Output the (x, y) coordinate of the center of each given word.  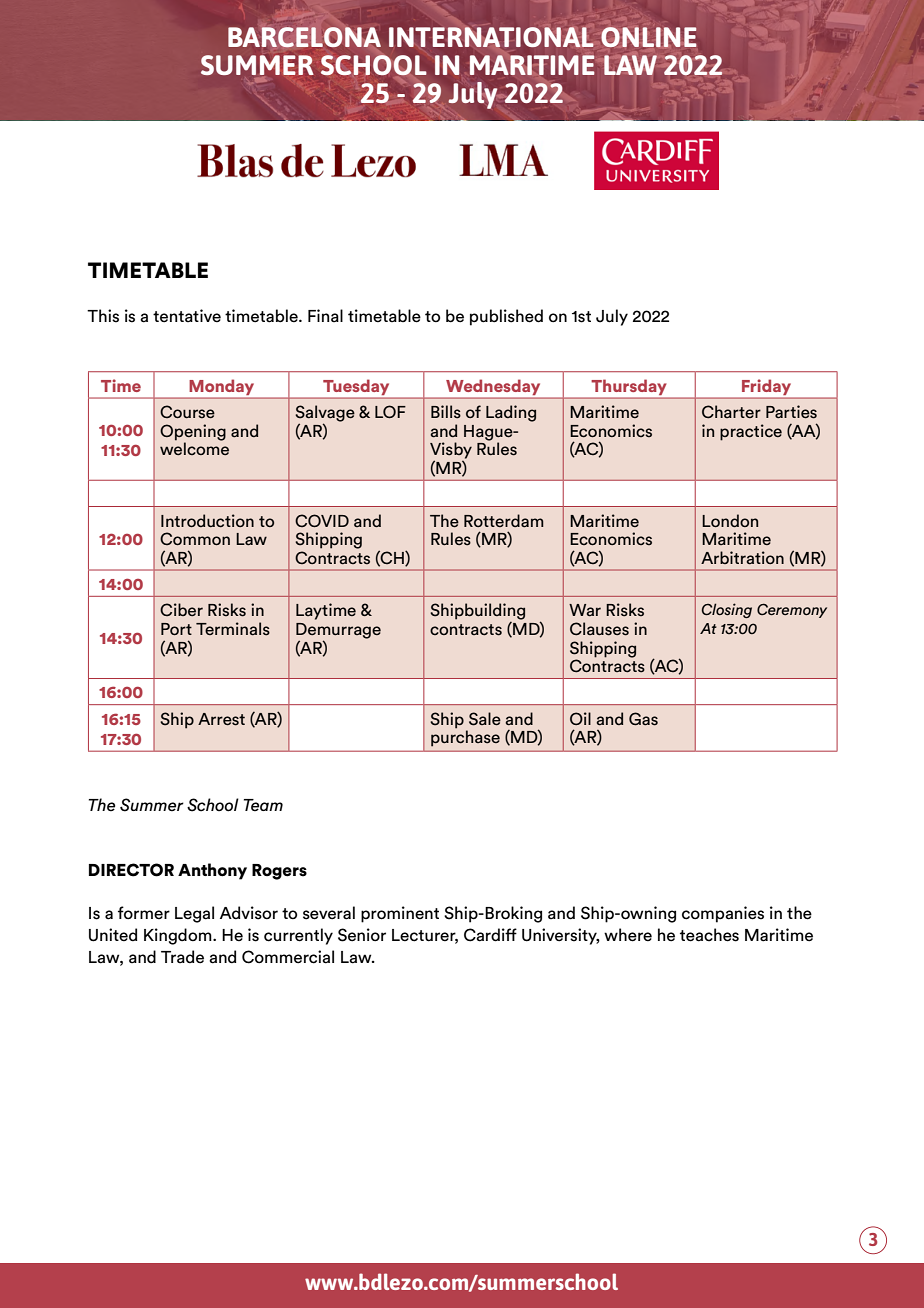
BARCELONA (304, 37)
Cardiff (490, 935)
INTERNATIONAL (491, 37)
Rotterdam (504, 521)
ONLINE (648, 37)
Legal (194, 914)
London (730, 520)
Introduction (207, 521)
